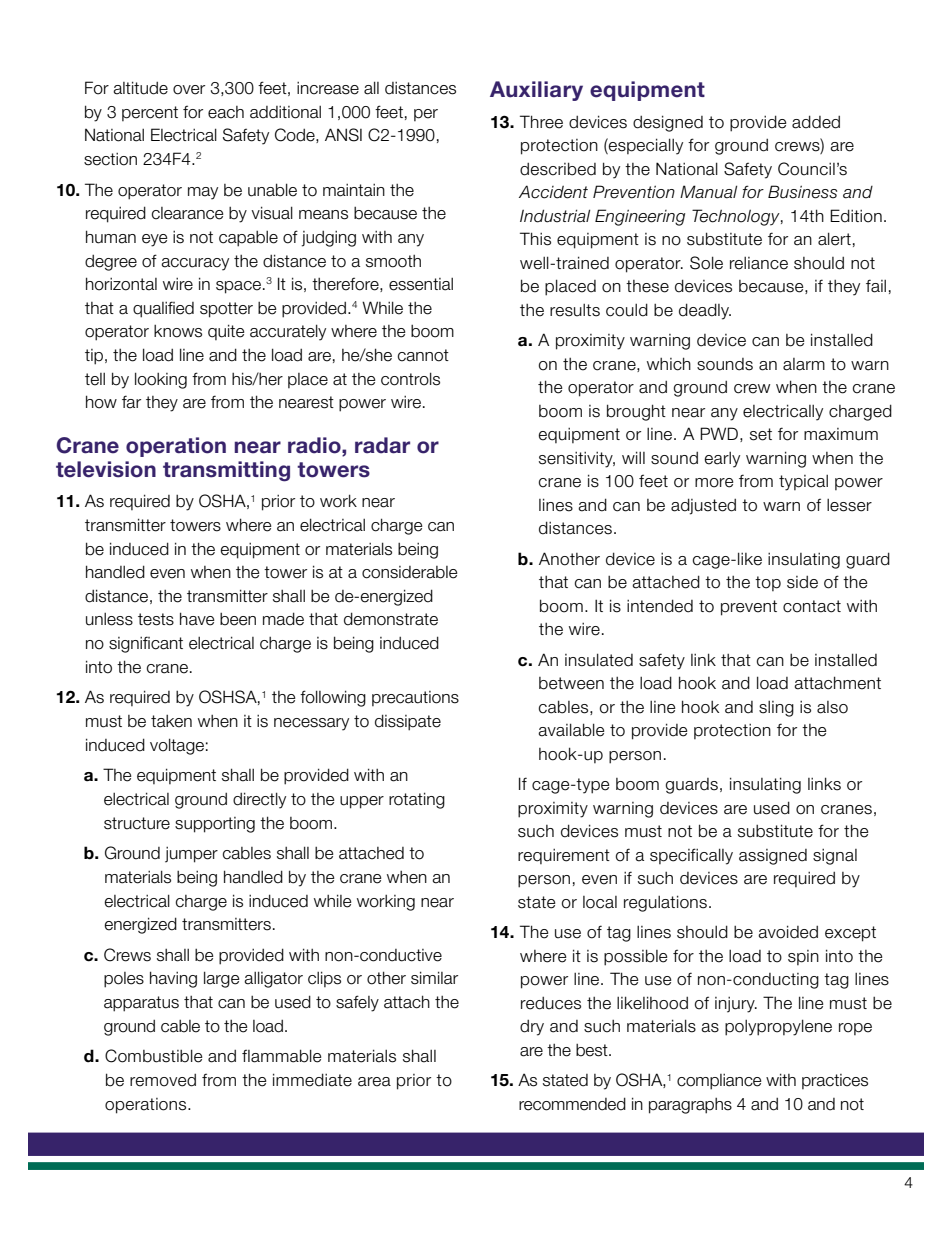 The image size is (952, 1233). Describe the element at coordinates (382, 445) in the screenshot. I see `radar` at that location.
